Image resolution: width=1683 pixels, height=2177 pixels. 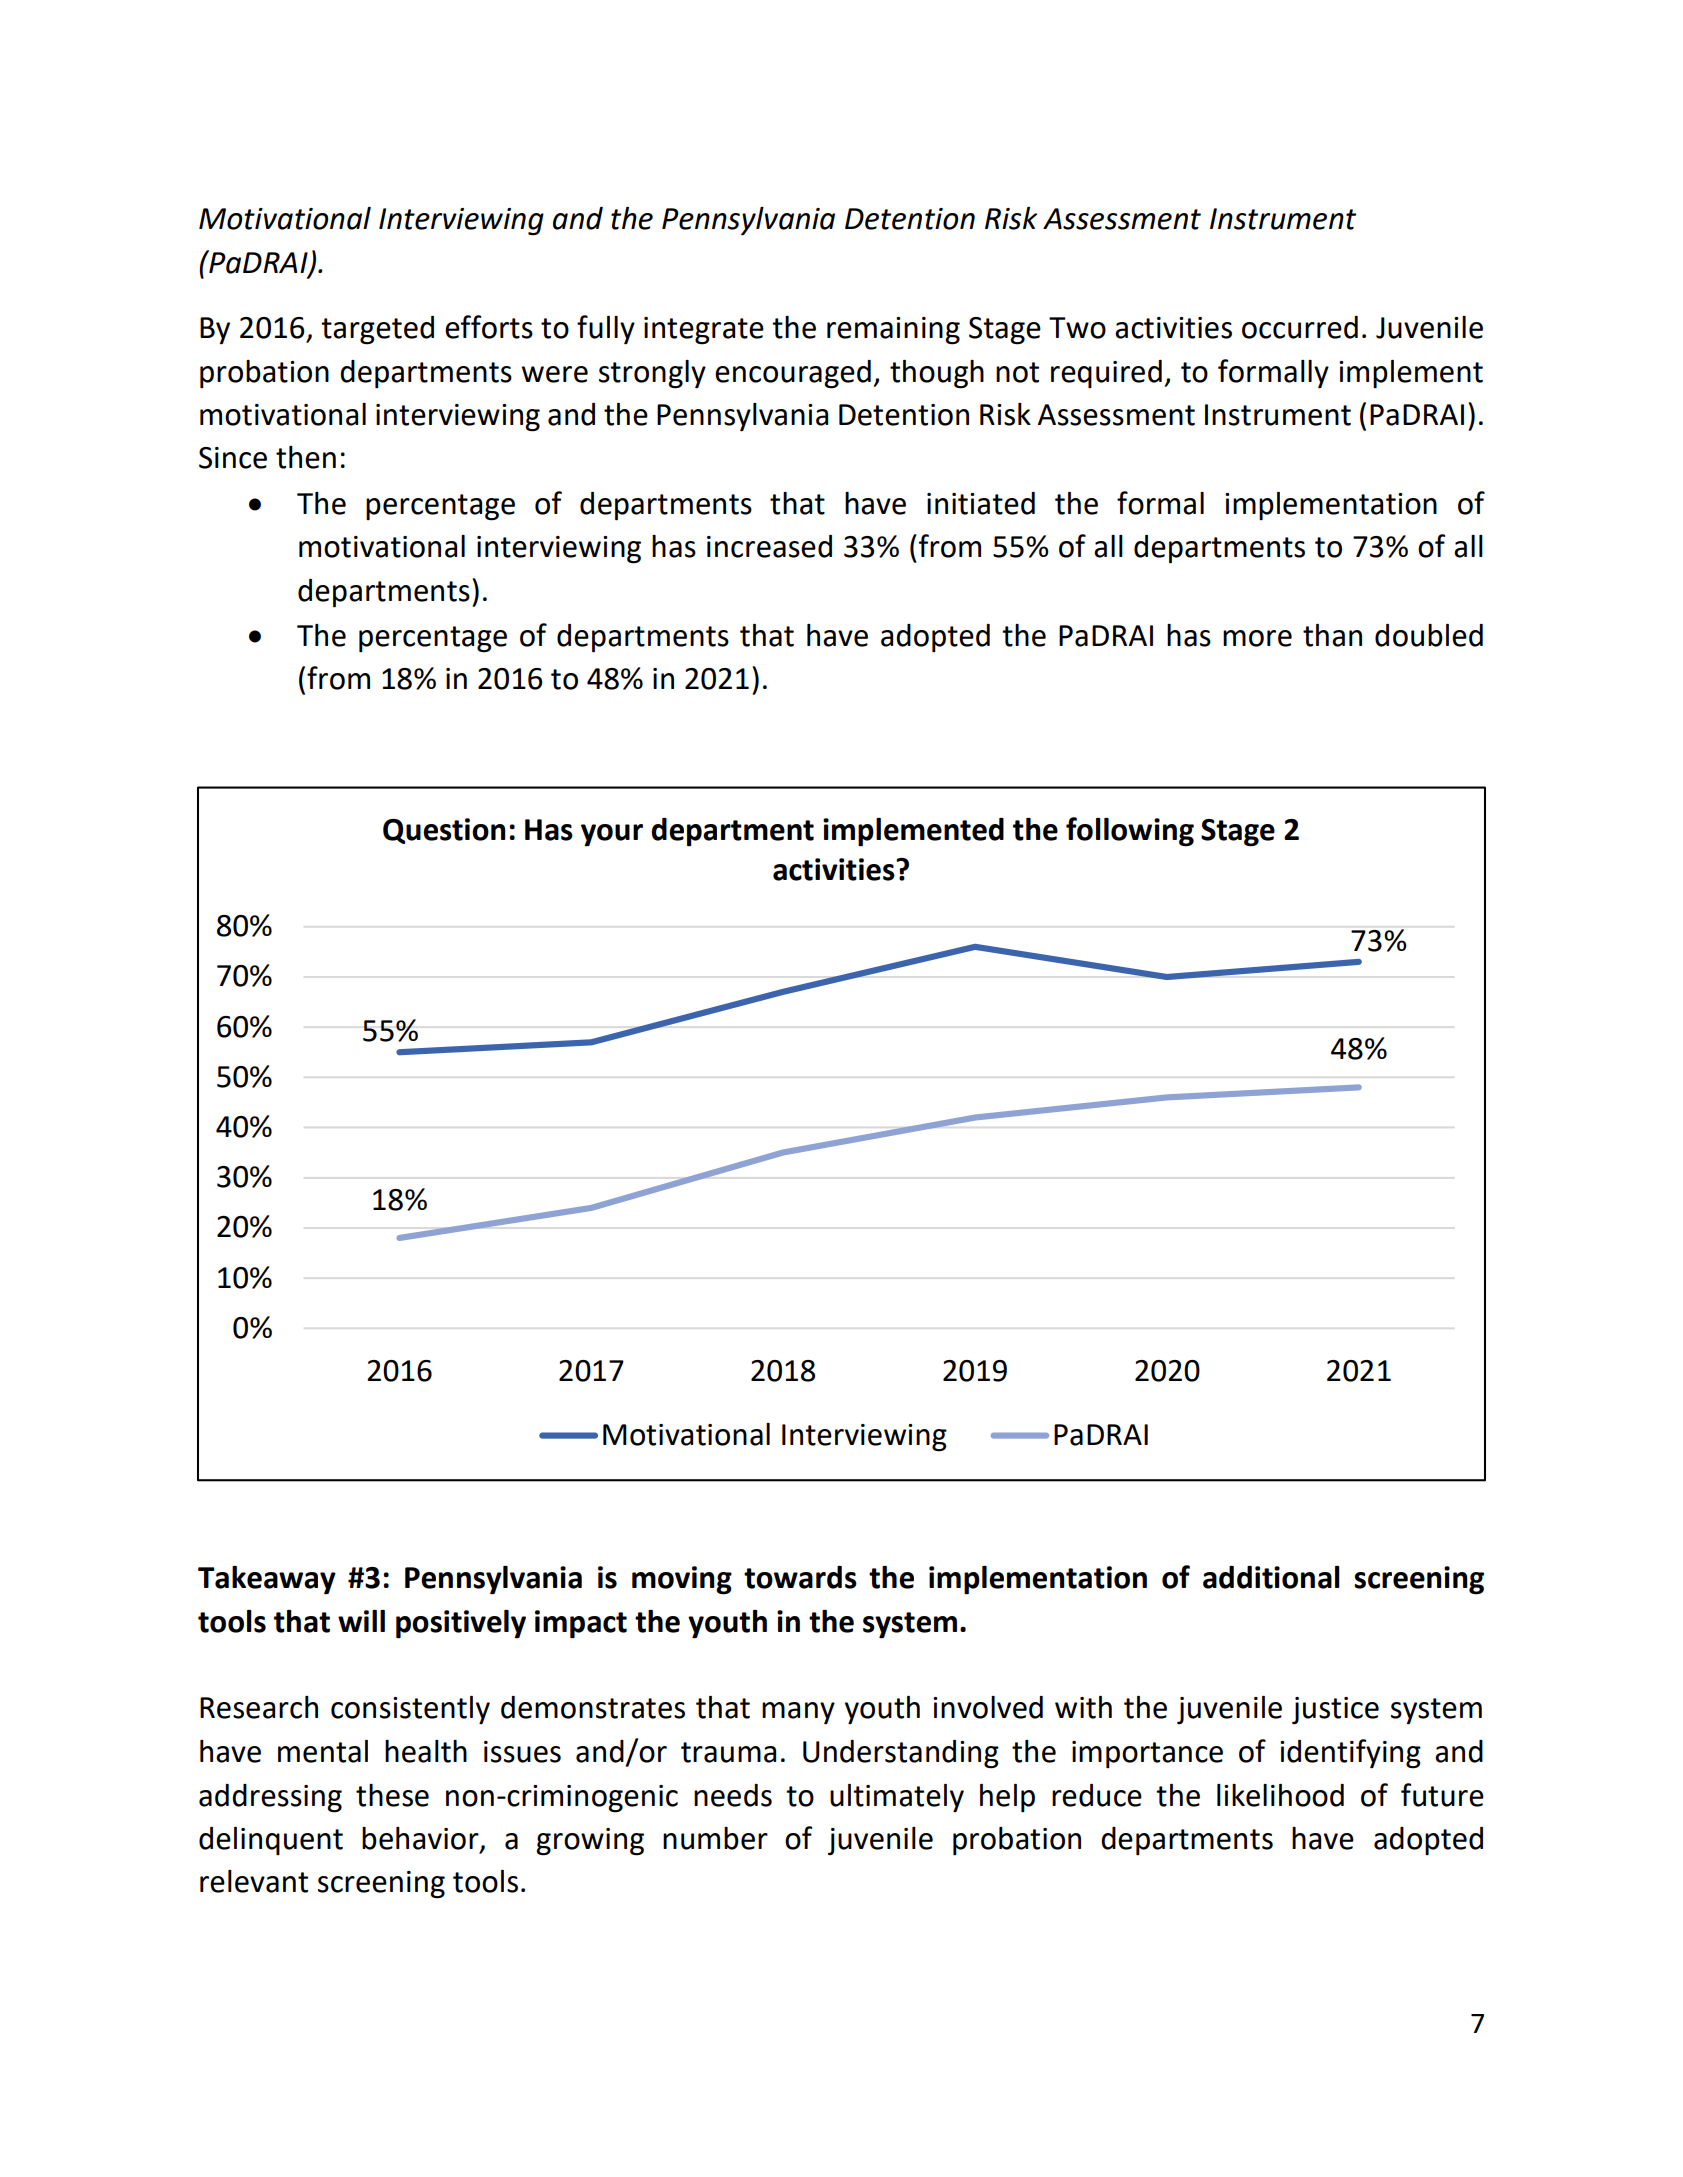 What do you see at coordinates (793, 374) in the screenshot?
I see `encouraged` at bounding box center [793, 374].
